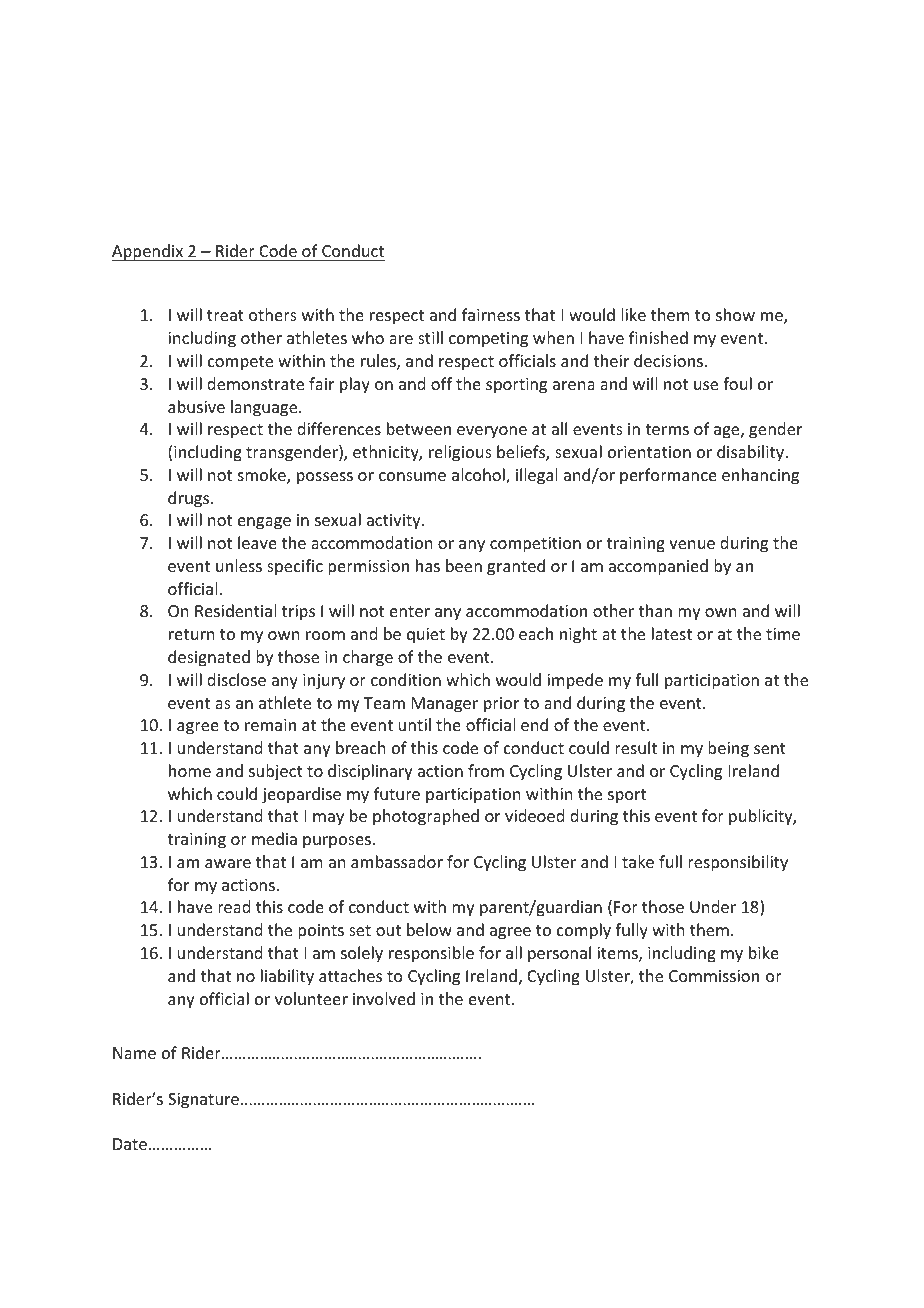 The image size is (924, 1308). Describe the element at coordinates (714, 976) in the screenshot. I see `Commission` at that location.
